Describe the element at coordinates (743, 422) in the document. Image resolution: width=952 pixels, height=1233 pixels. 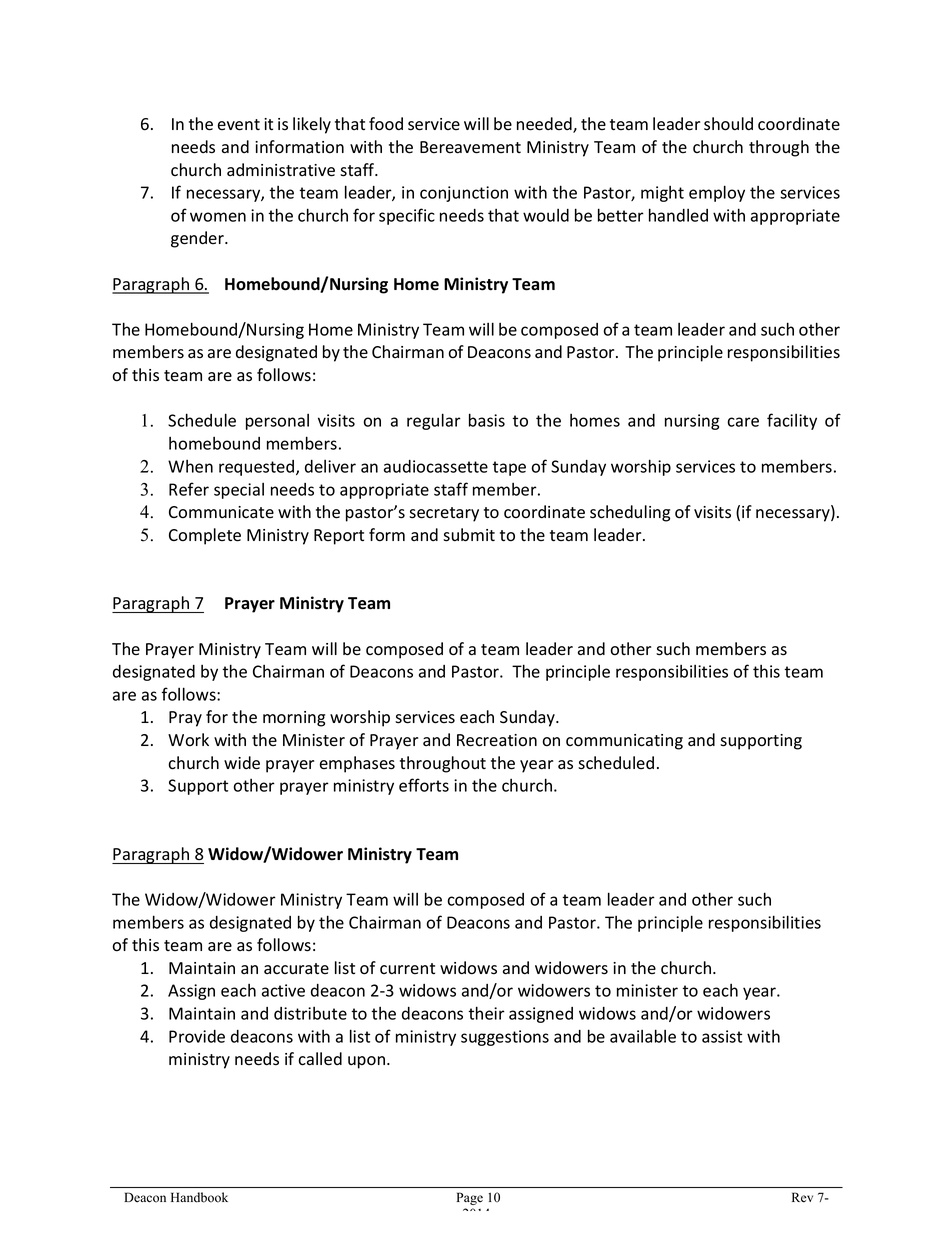
I see `care` at that location.
